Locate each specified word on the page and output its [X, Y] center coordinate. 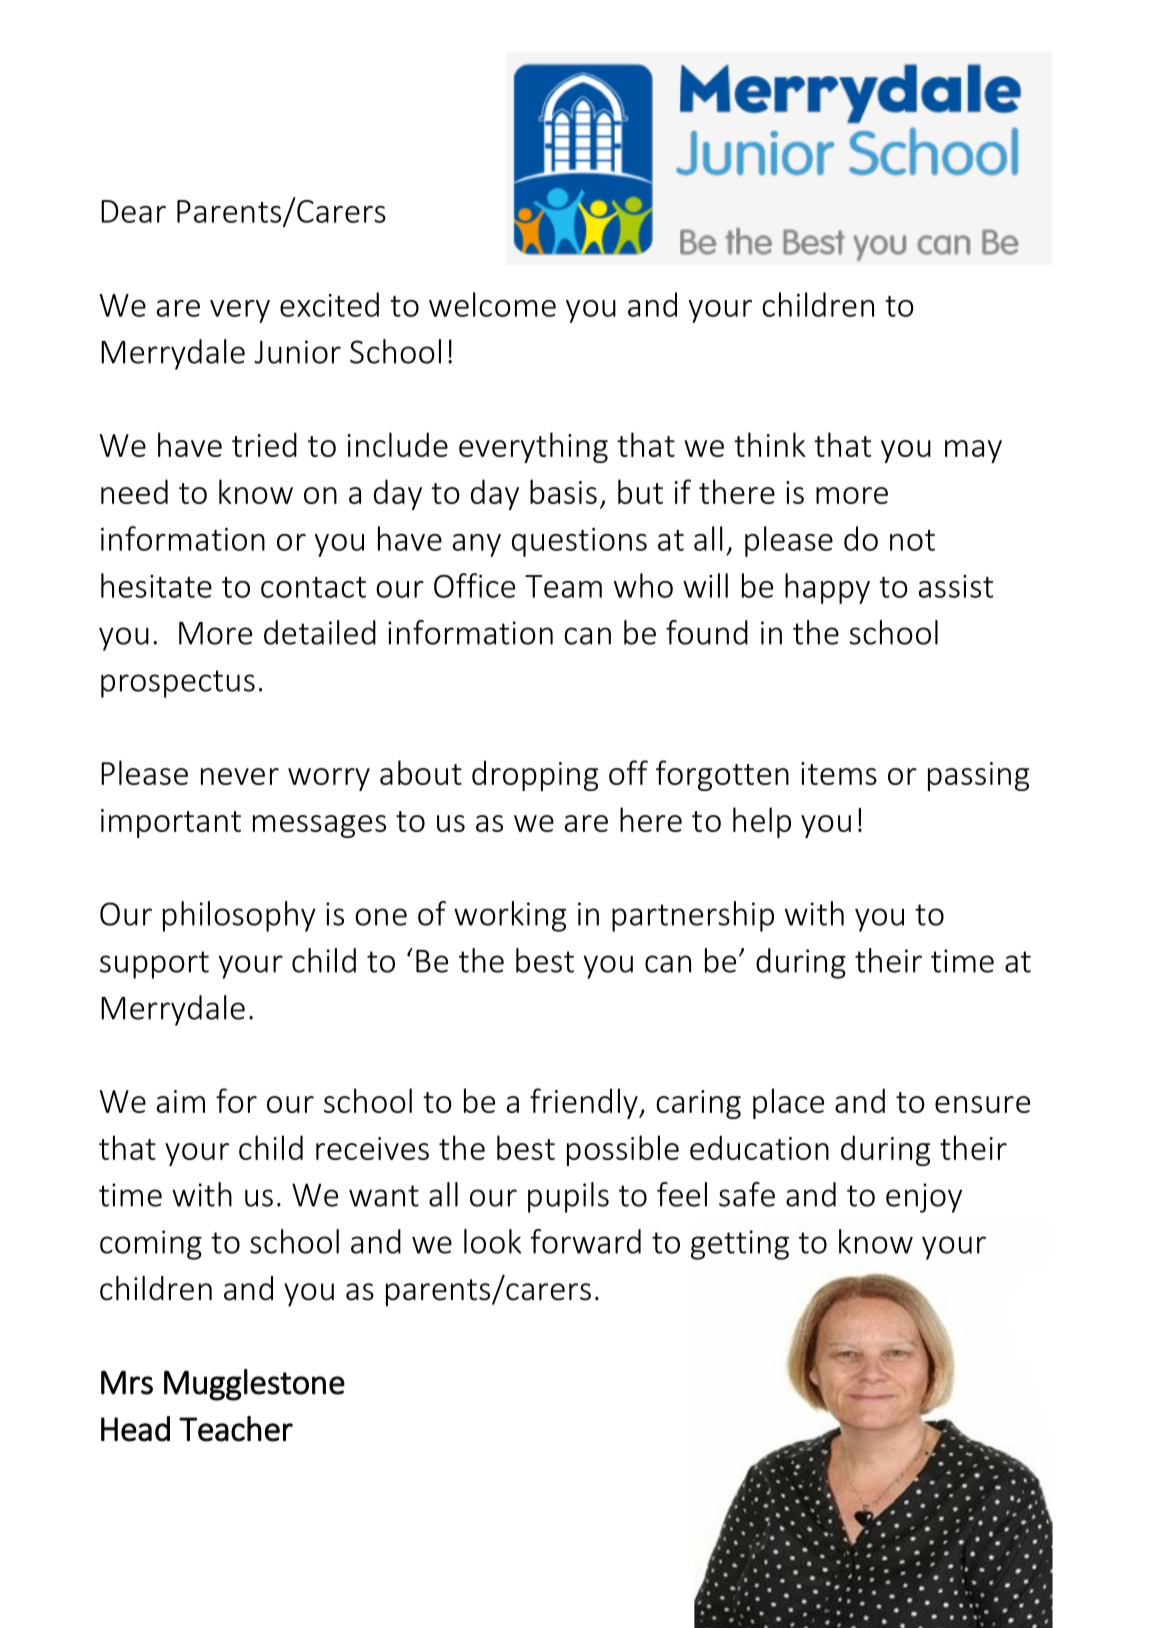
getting [740, 1245]
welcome [492, 304]
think [769, 444]
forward [585, 1241]
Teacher [236, 1429]
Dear [133, 211]
